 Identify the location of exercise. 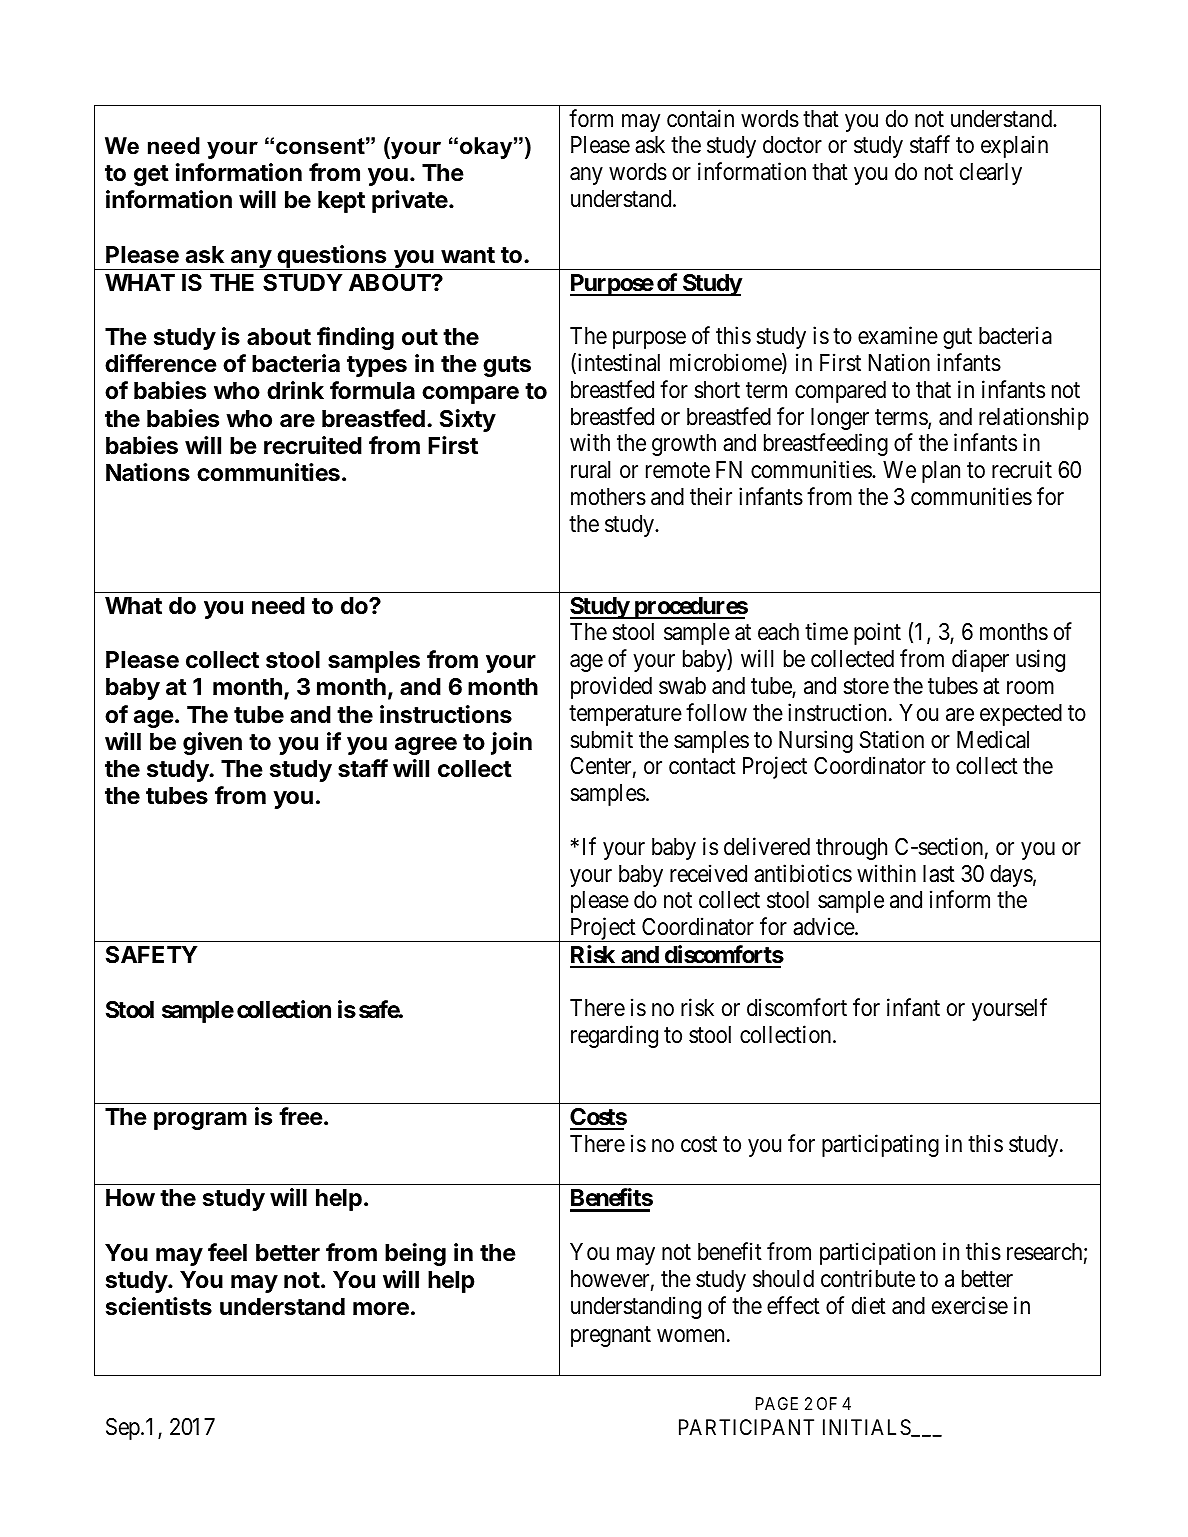
(970, 1305).
